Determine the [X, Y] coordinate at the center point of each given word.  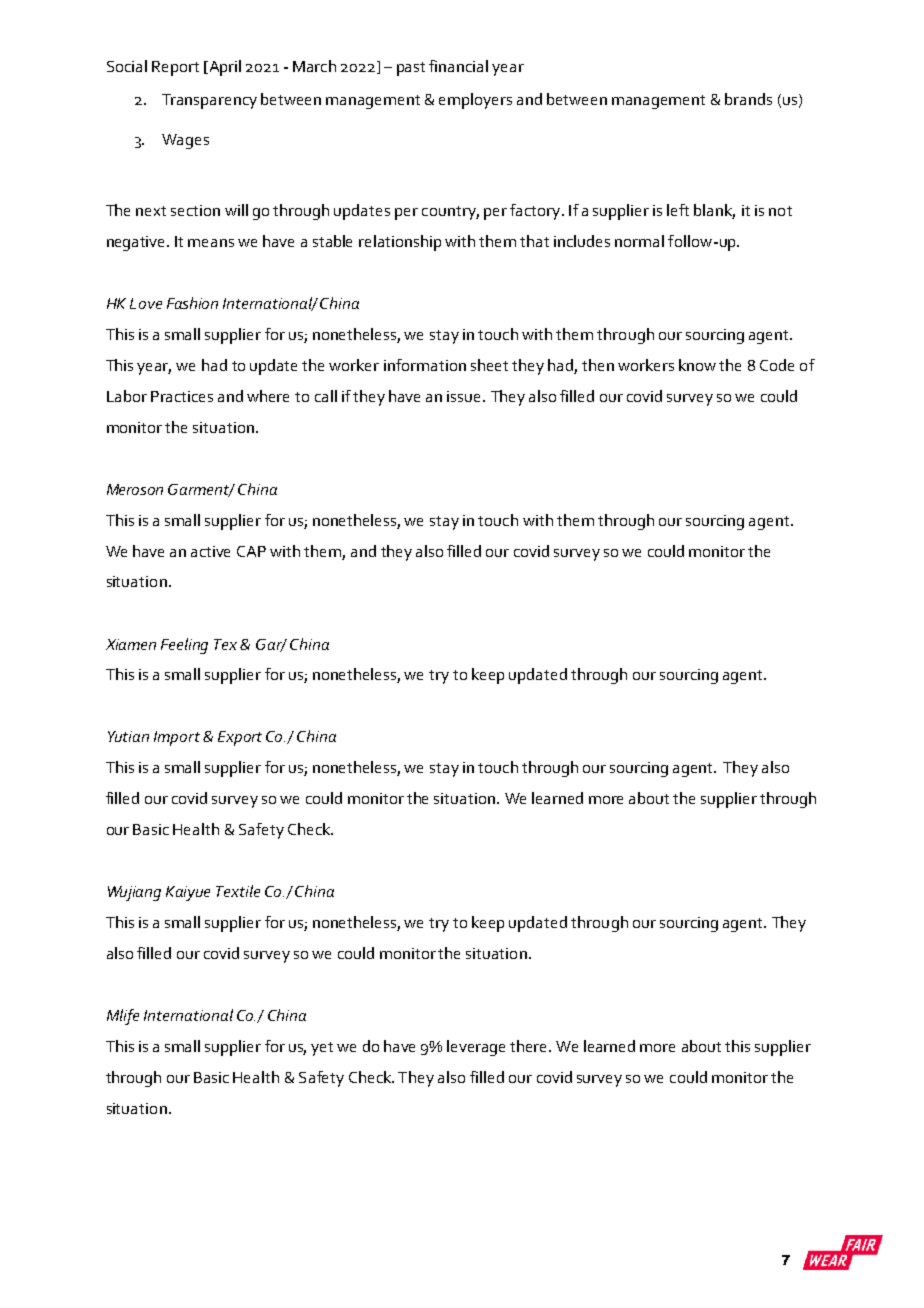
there [530, 1046]
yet [322, 1049]
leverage [476, 1048]
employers [475, 101]
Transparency [209, 101]
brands [748, 99]
